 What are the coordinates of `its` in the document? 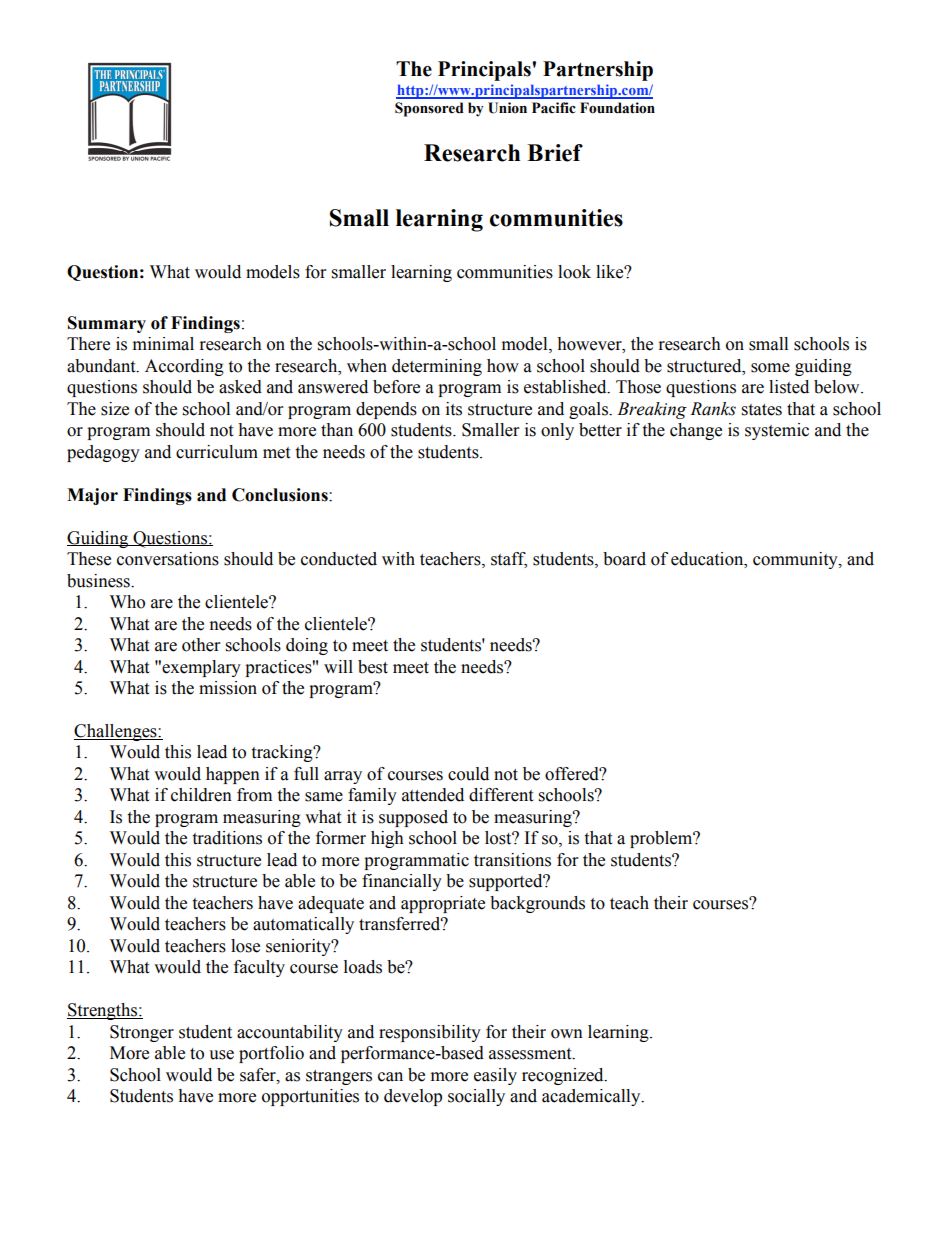 It's located at (454, 409).
